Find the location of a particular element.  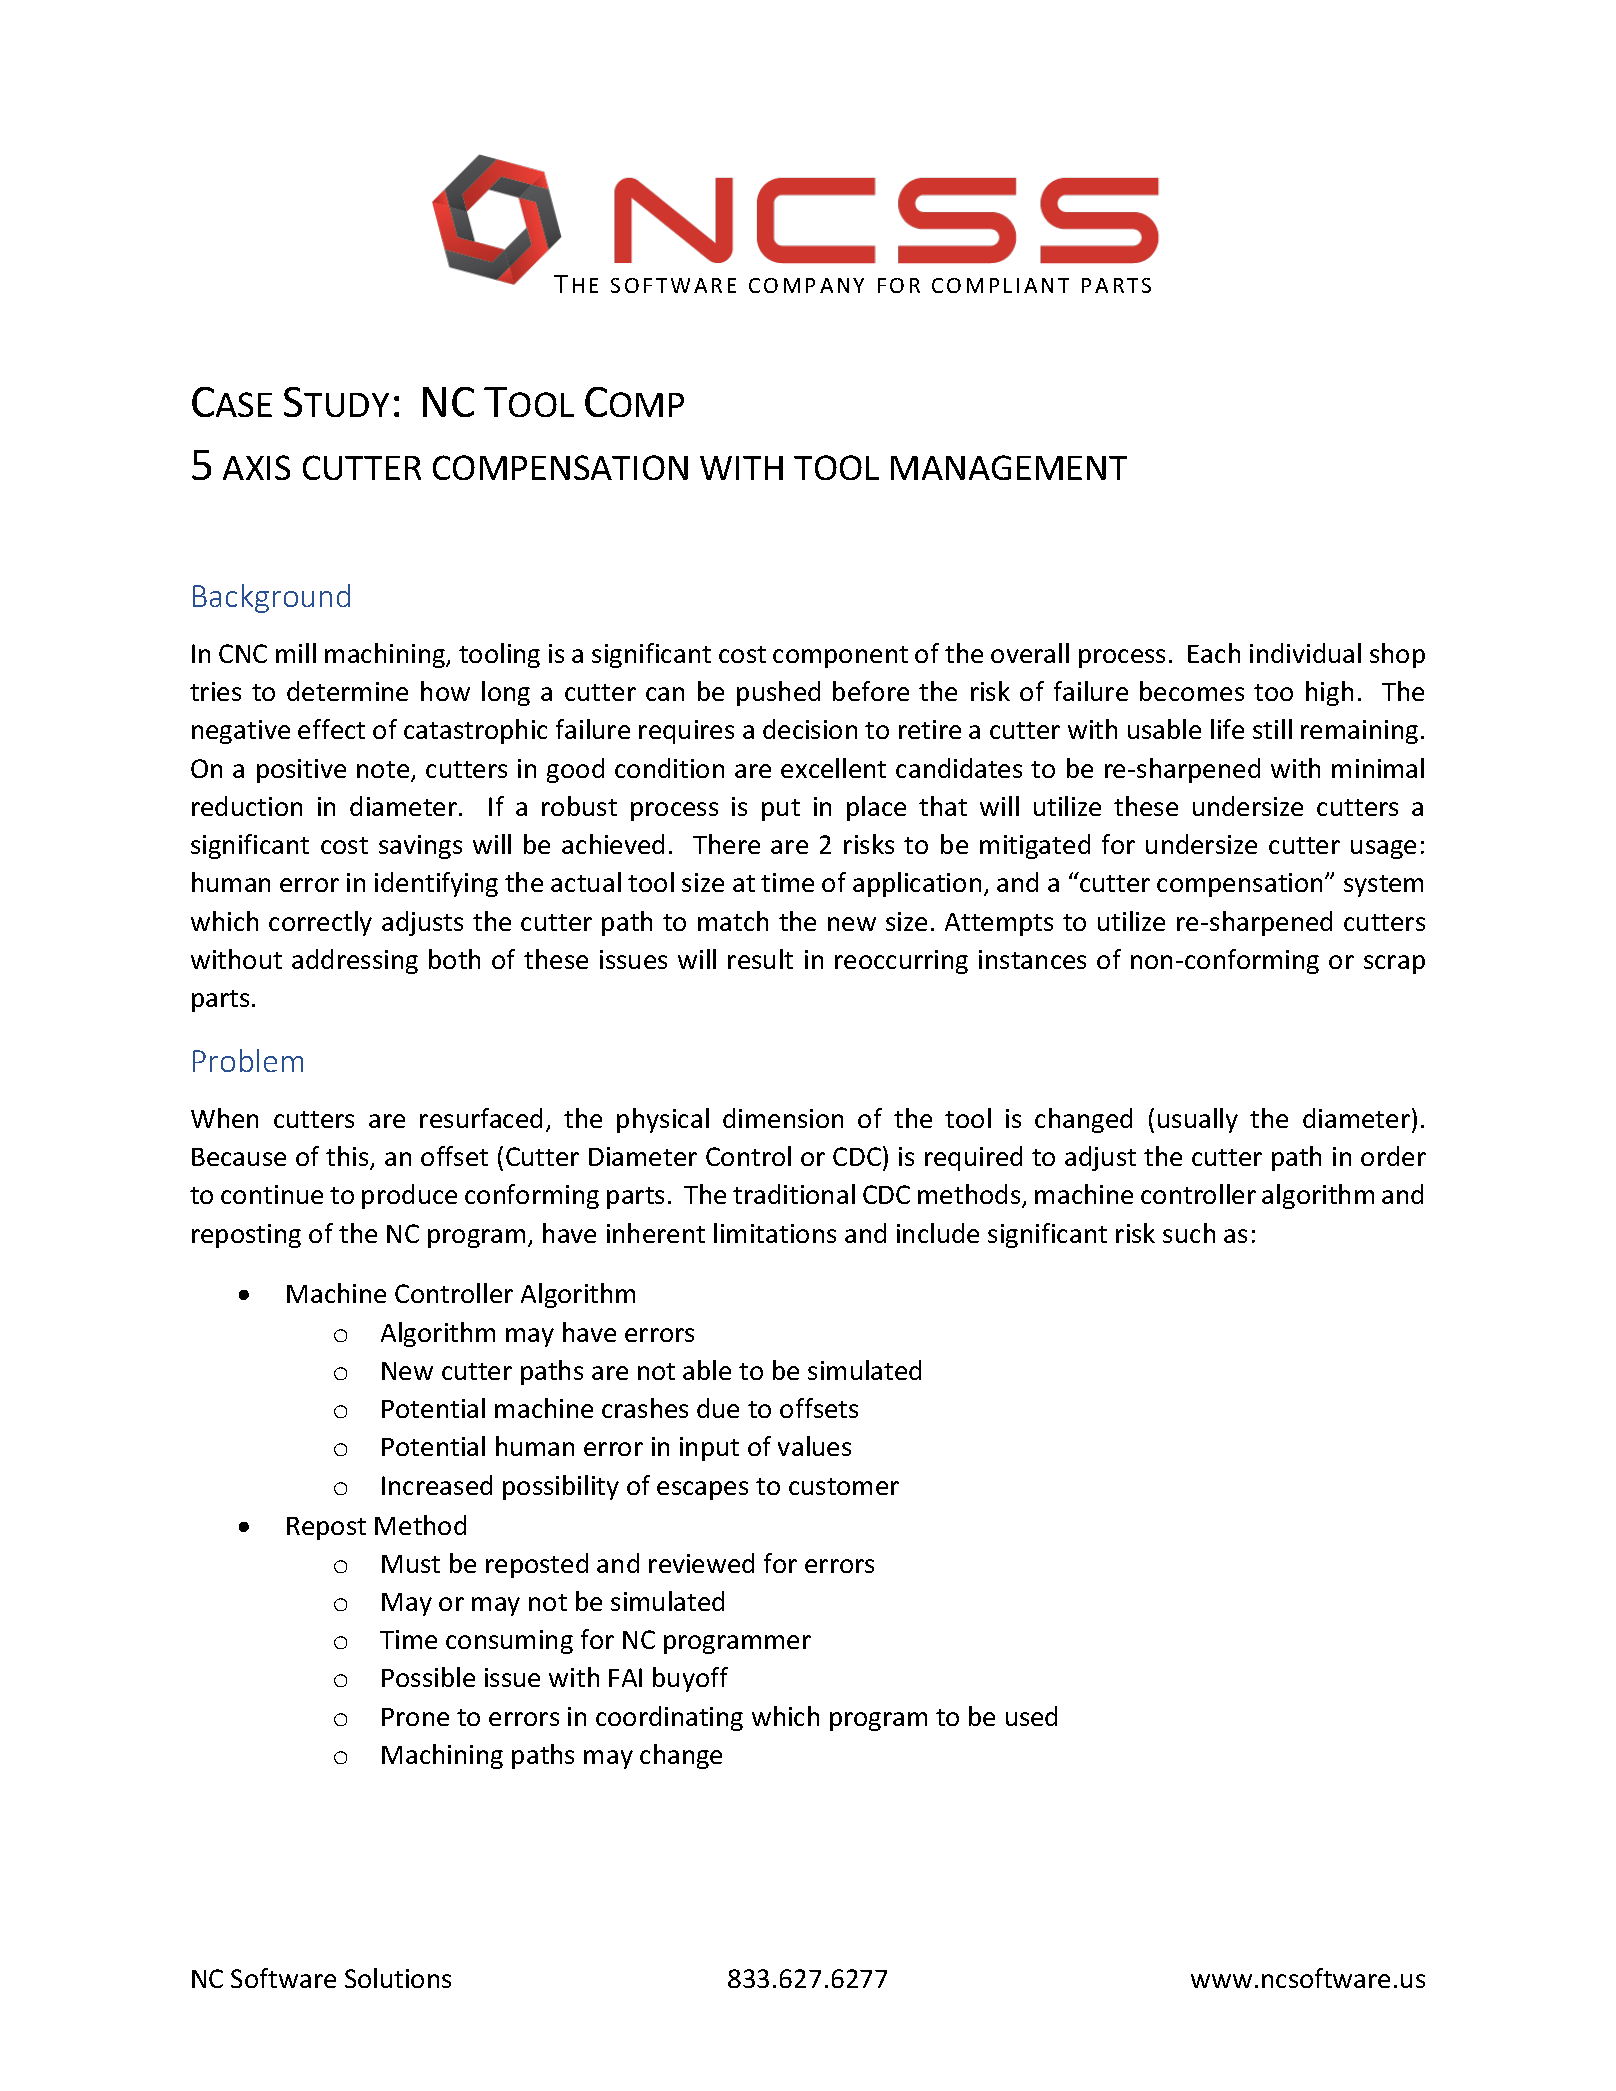

used is located at coordinates (1031, 1716).
